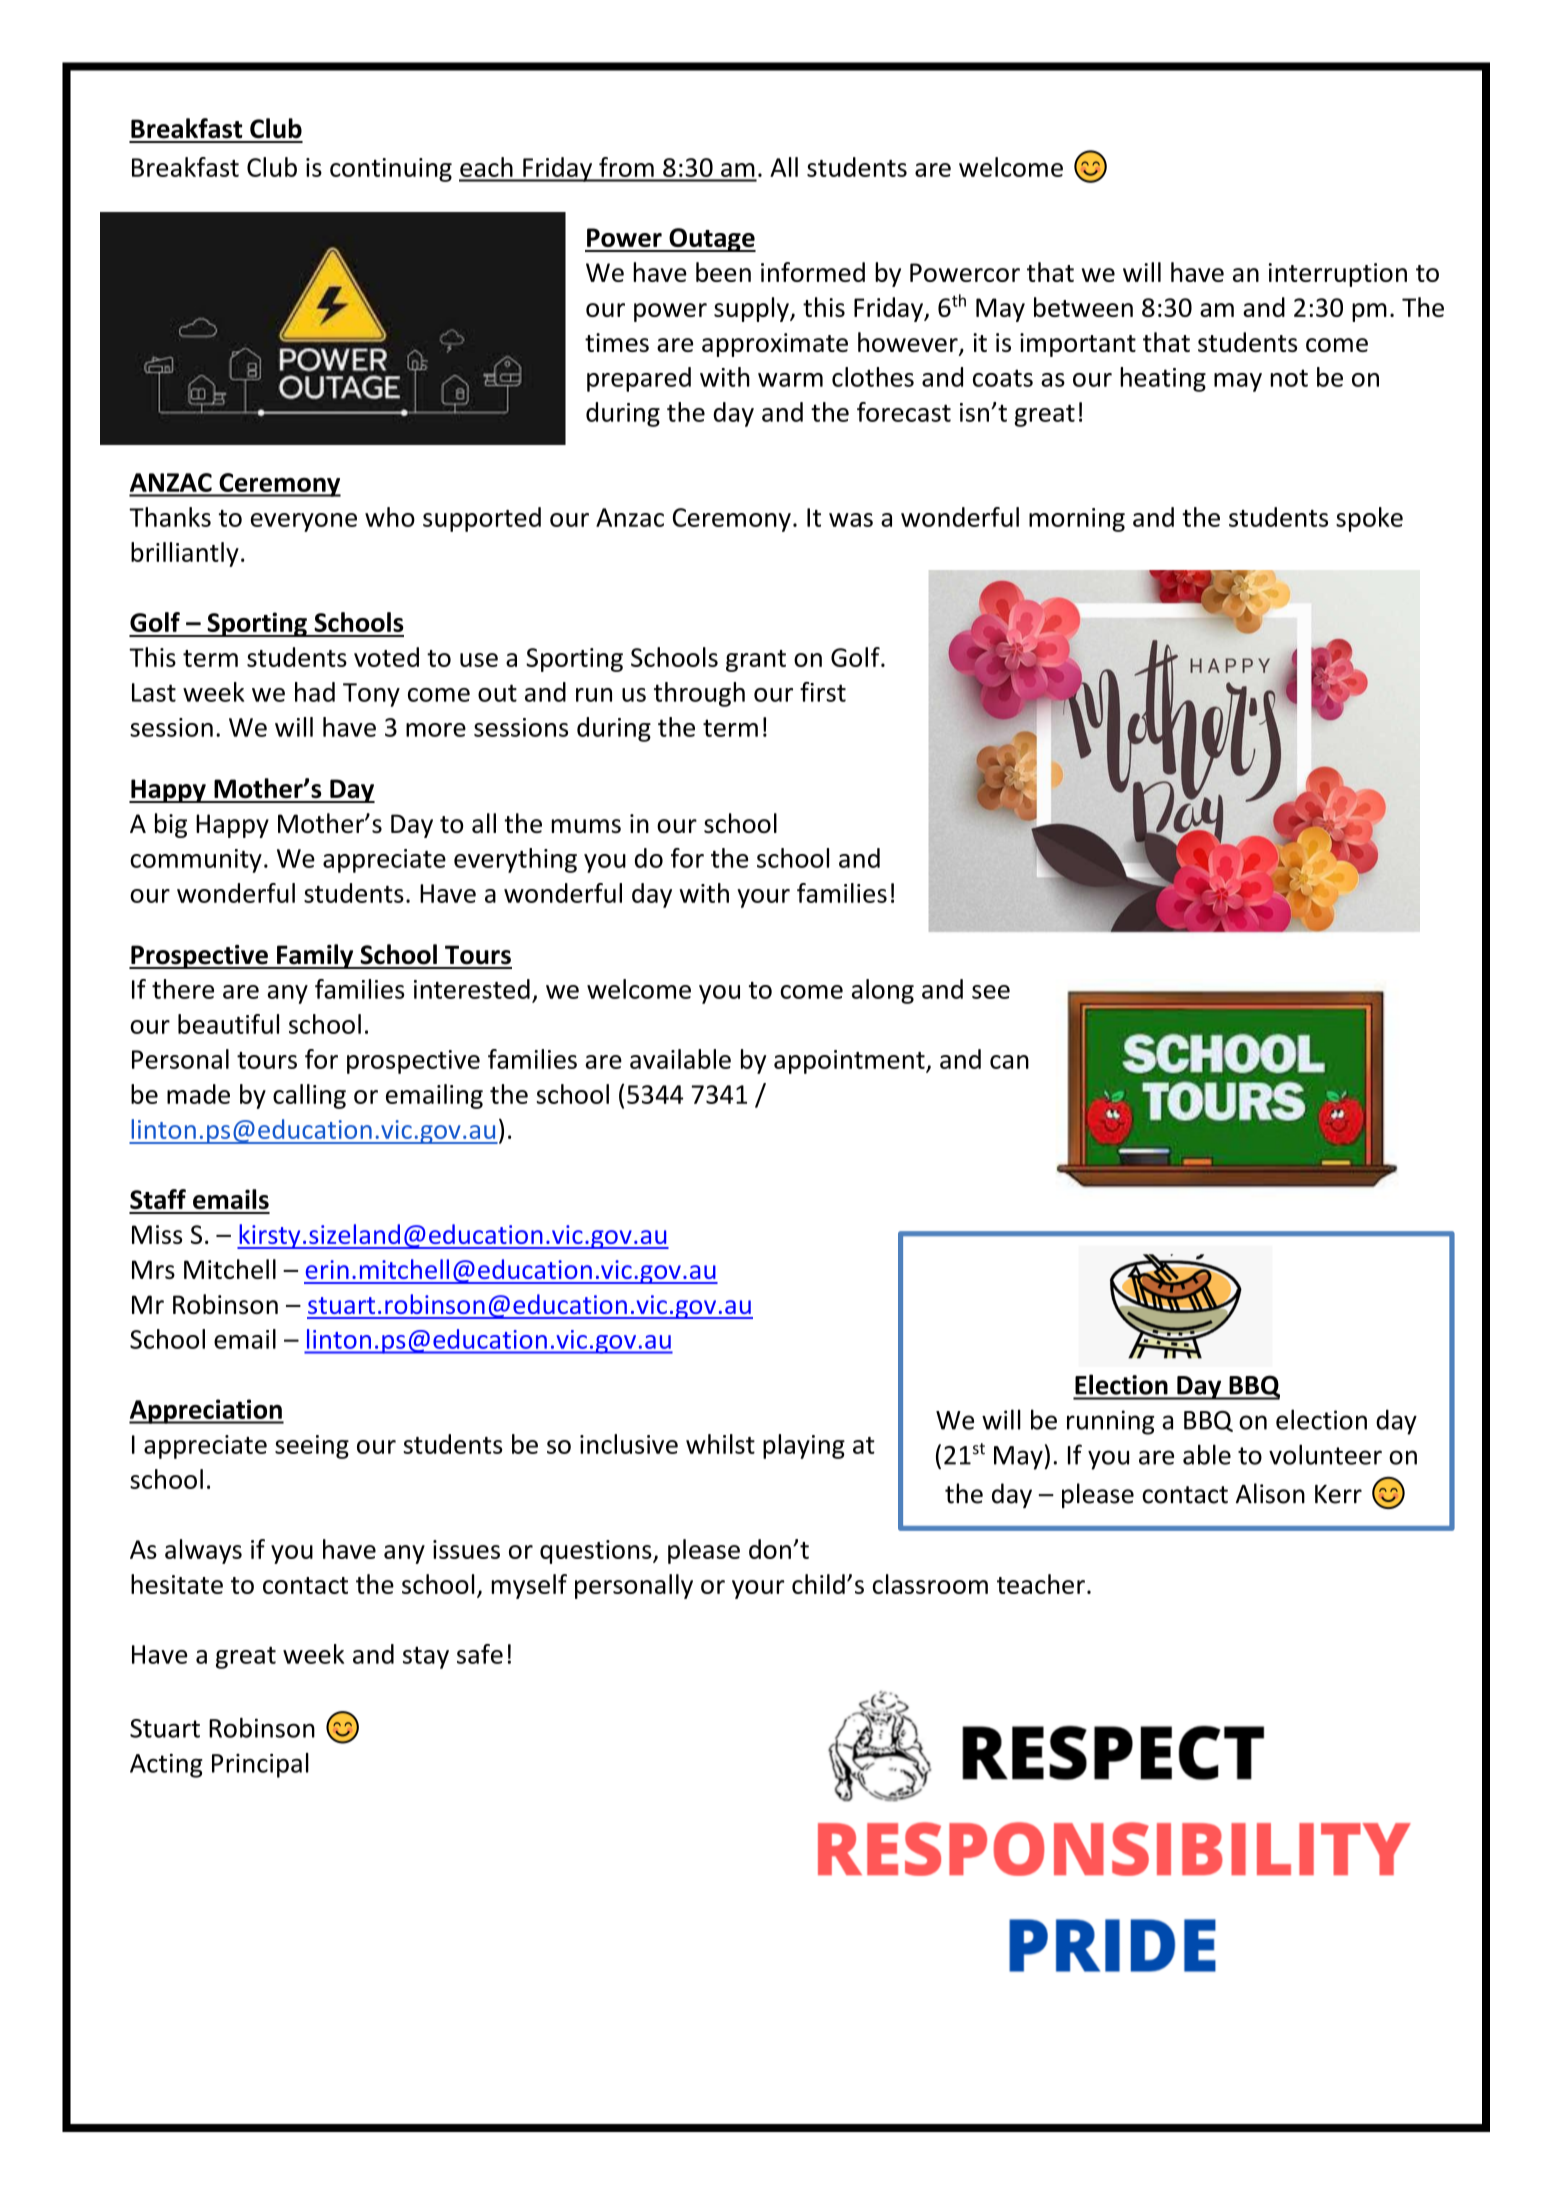 This screenshot has height=2194, width=1552. I want to click on appointment, so click(850, 1062).
